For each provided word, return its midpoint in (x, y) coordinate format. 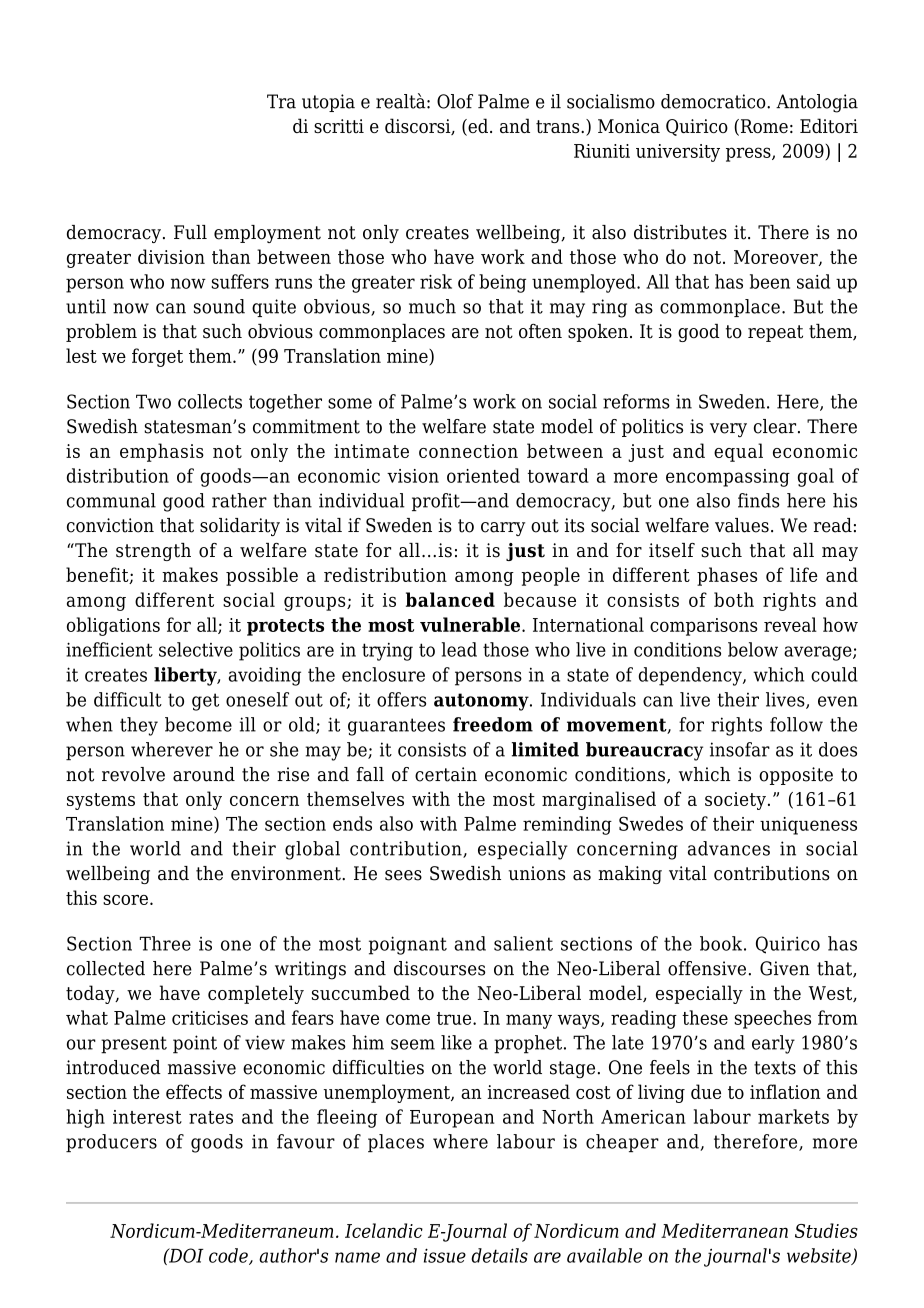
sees (403, 875)
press (749, 154)
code (229, 1256)
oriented (483, 475)
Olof (455, 101)
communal (111, 500)
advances (729, 848)
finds (759, 500)
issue (445, 1255)
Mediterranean (724, 1230)
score (125, 900)
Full (190, 232)
